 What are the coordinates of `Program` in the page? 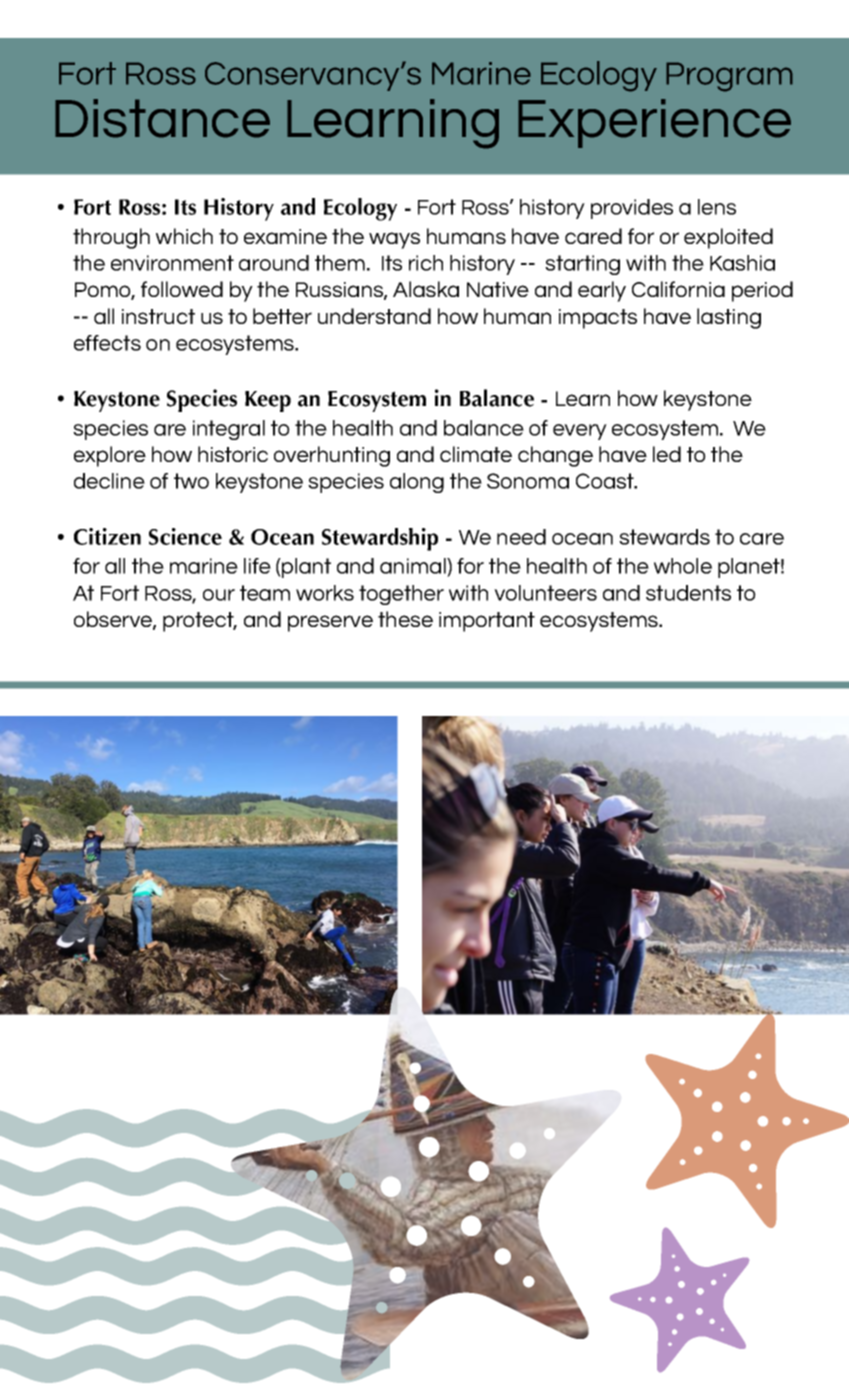 It's located at (729, 77).
